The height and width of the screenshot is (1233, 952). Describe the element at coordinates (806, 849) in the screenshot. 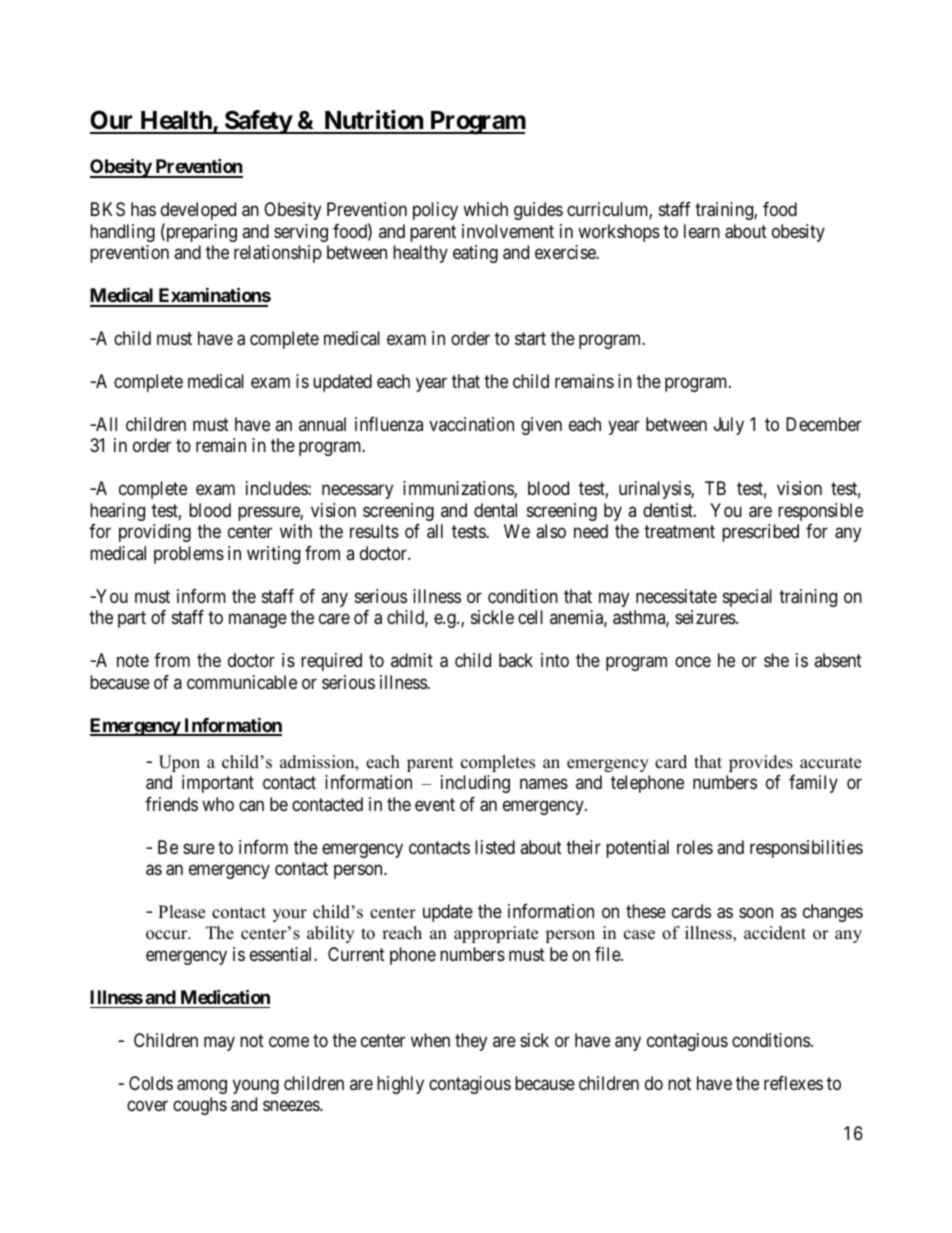

I see `responsibilities` at that location.
